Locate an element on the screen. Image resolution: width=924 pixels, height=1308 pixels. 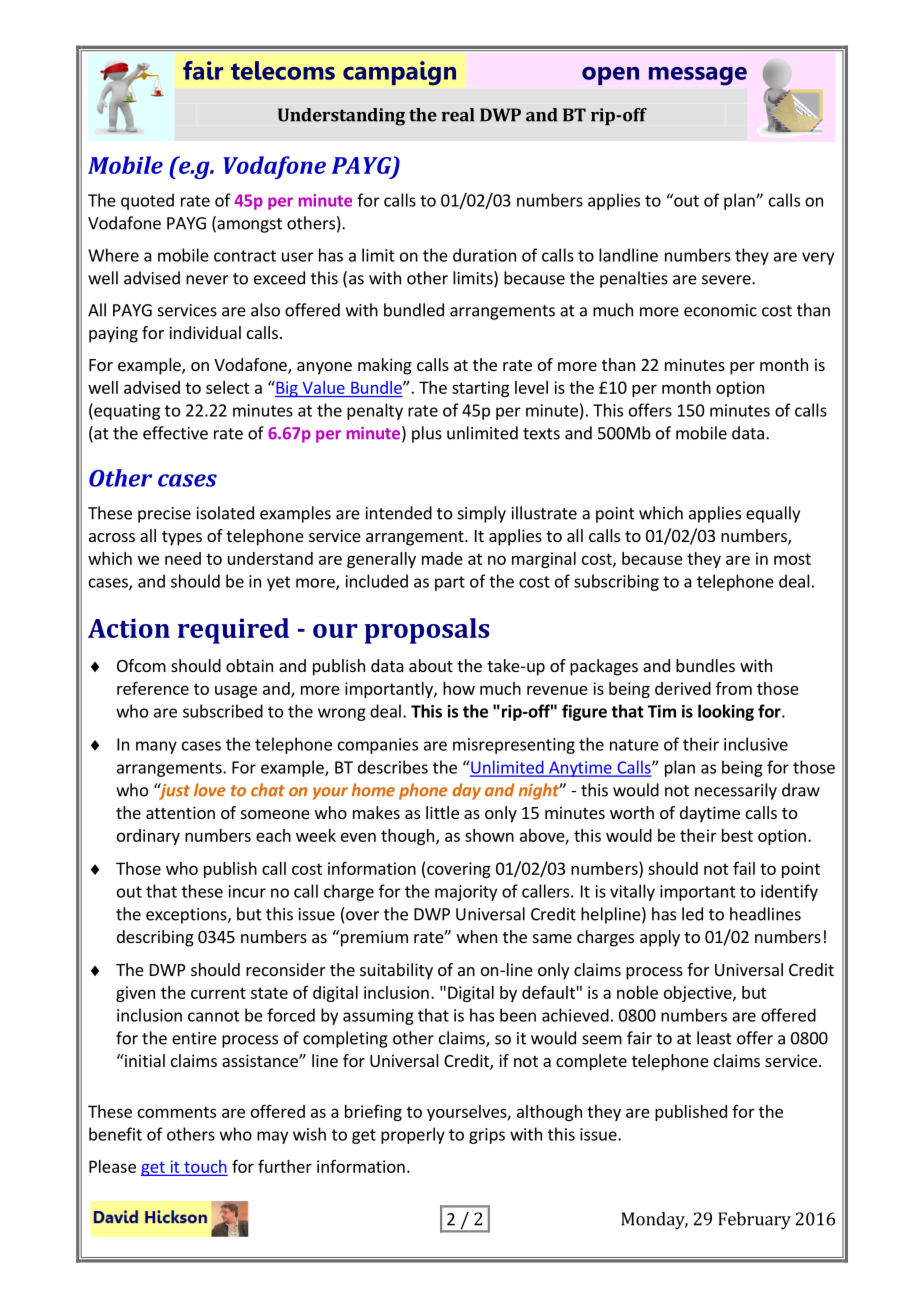
starting is located at coordinates (480, 389).
